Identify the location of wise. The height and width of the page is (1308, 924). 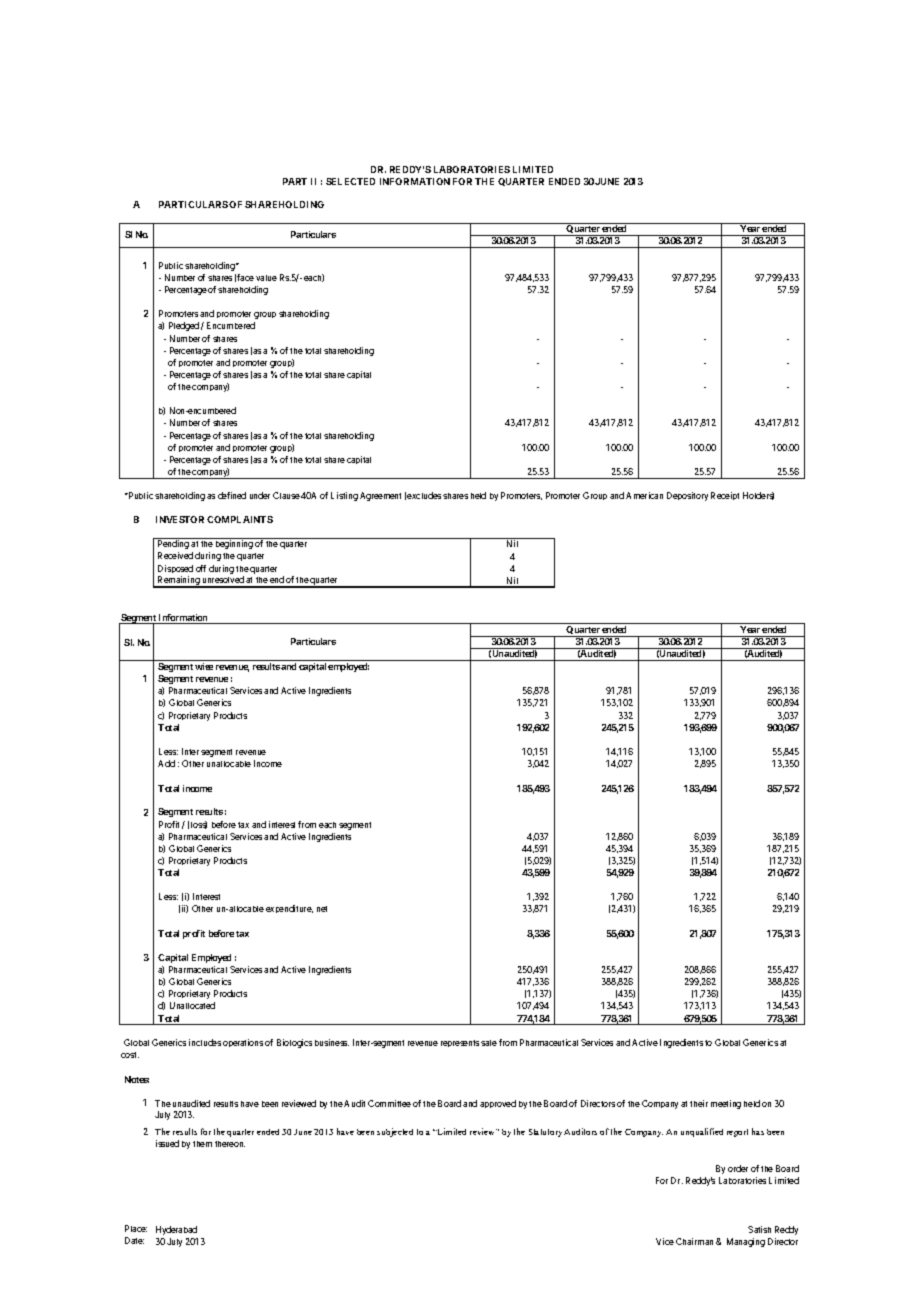
(204, 666).
